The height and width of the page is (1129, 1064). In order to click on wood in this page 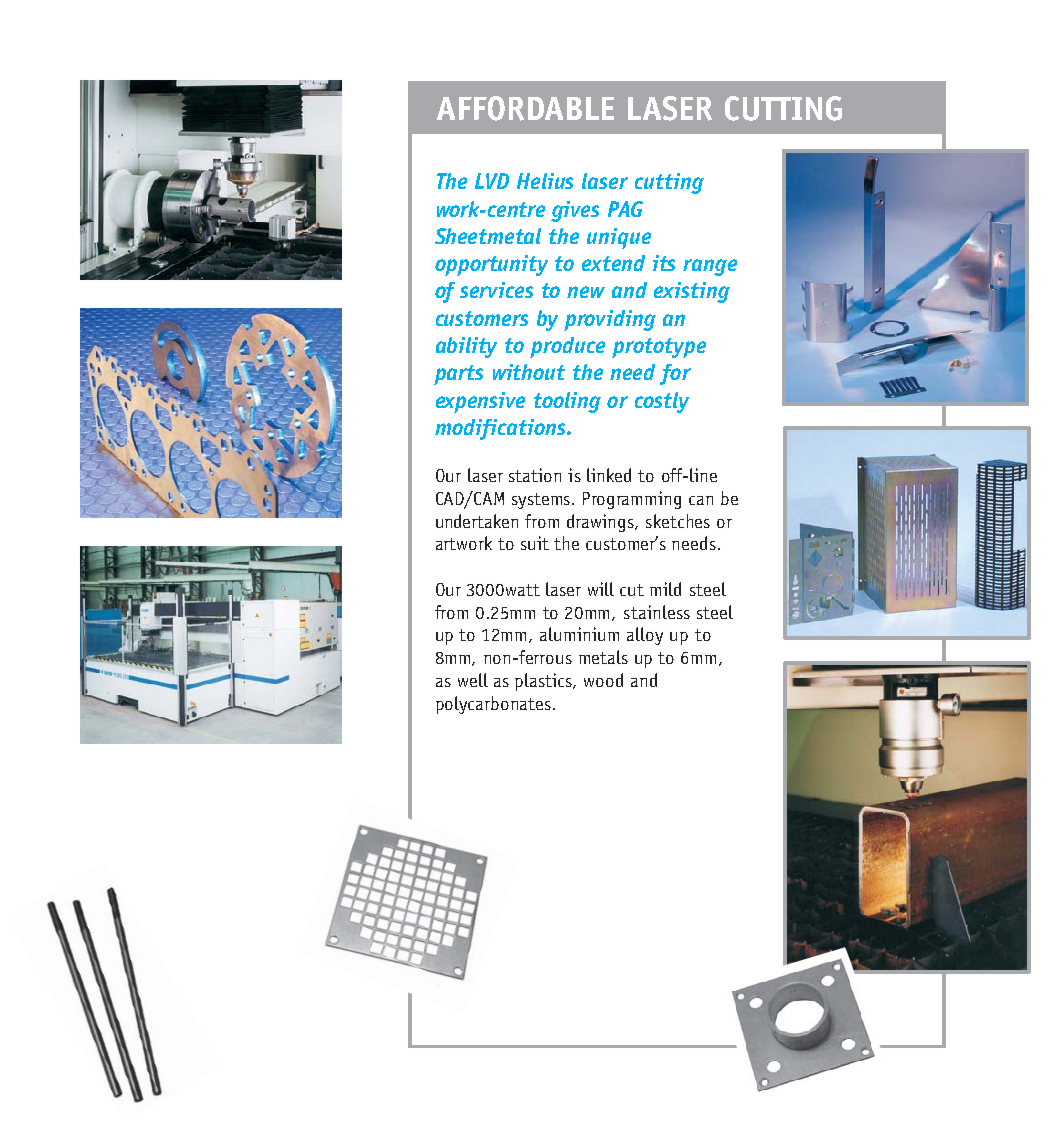, I will do `click(603, 680)`.
